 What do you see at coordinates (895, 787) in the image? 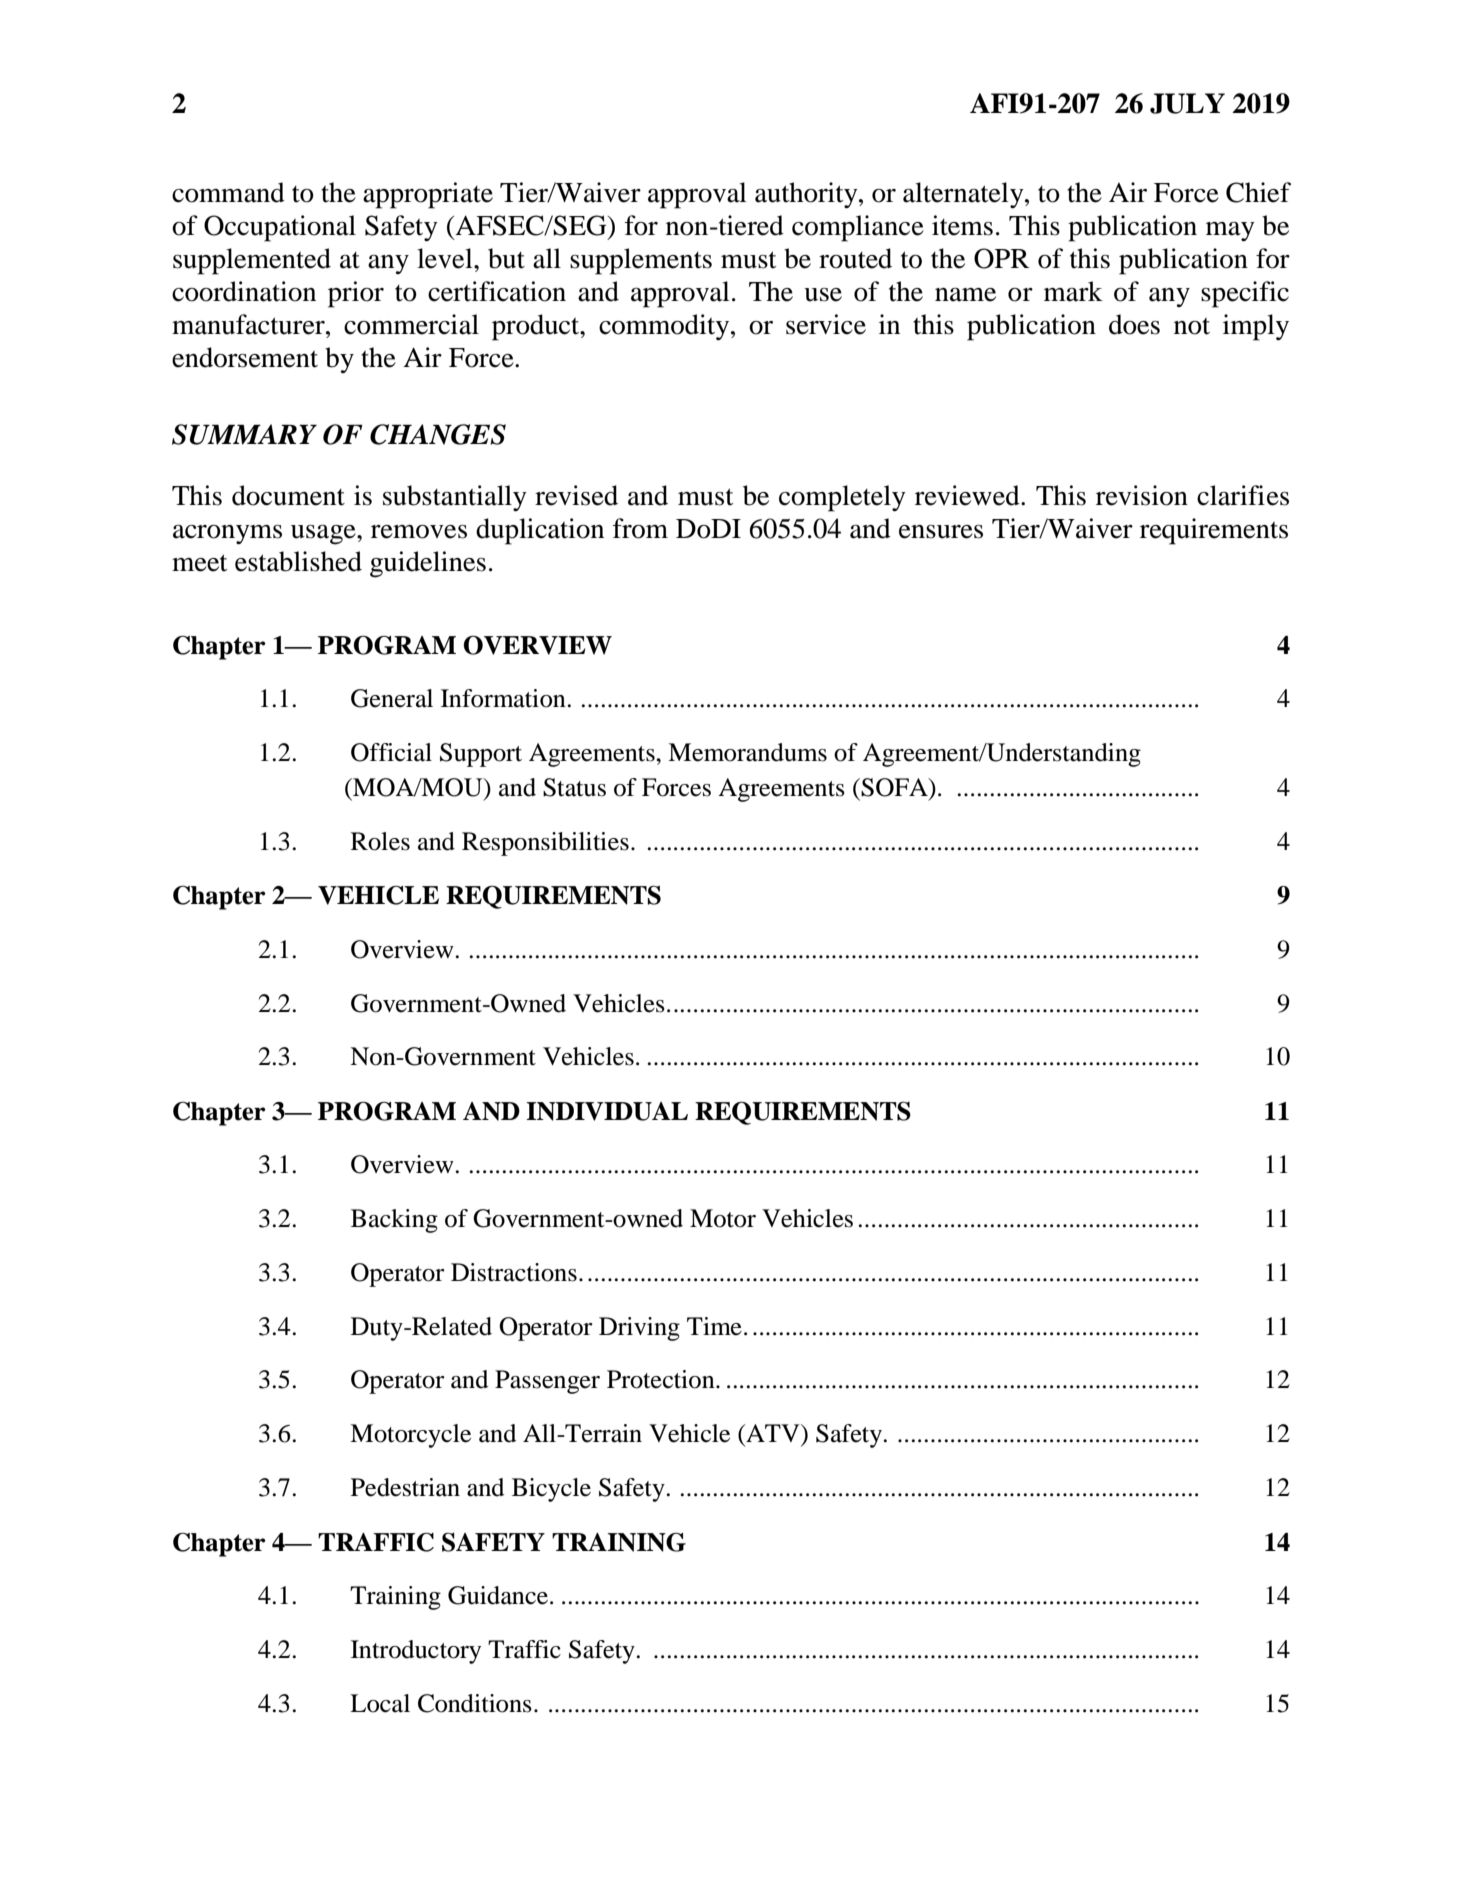
I see `SOFA` at bounding box center [895, 787].
